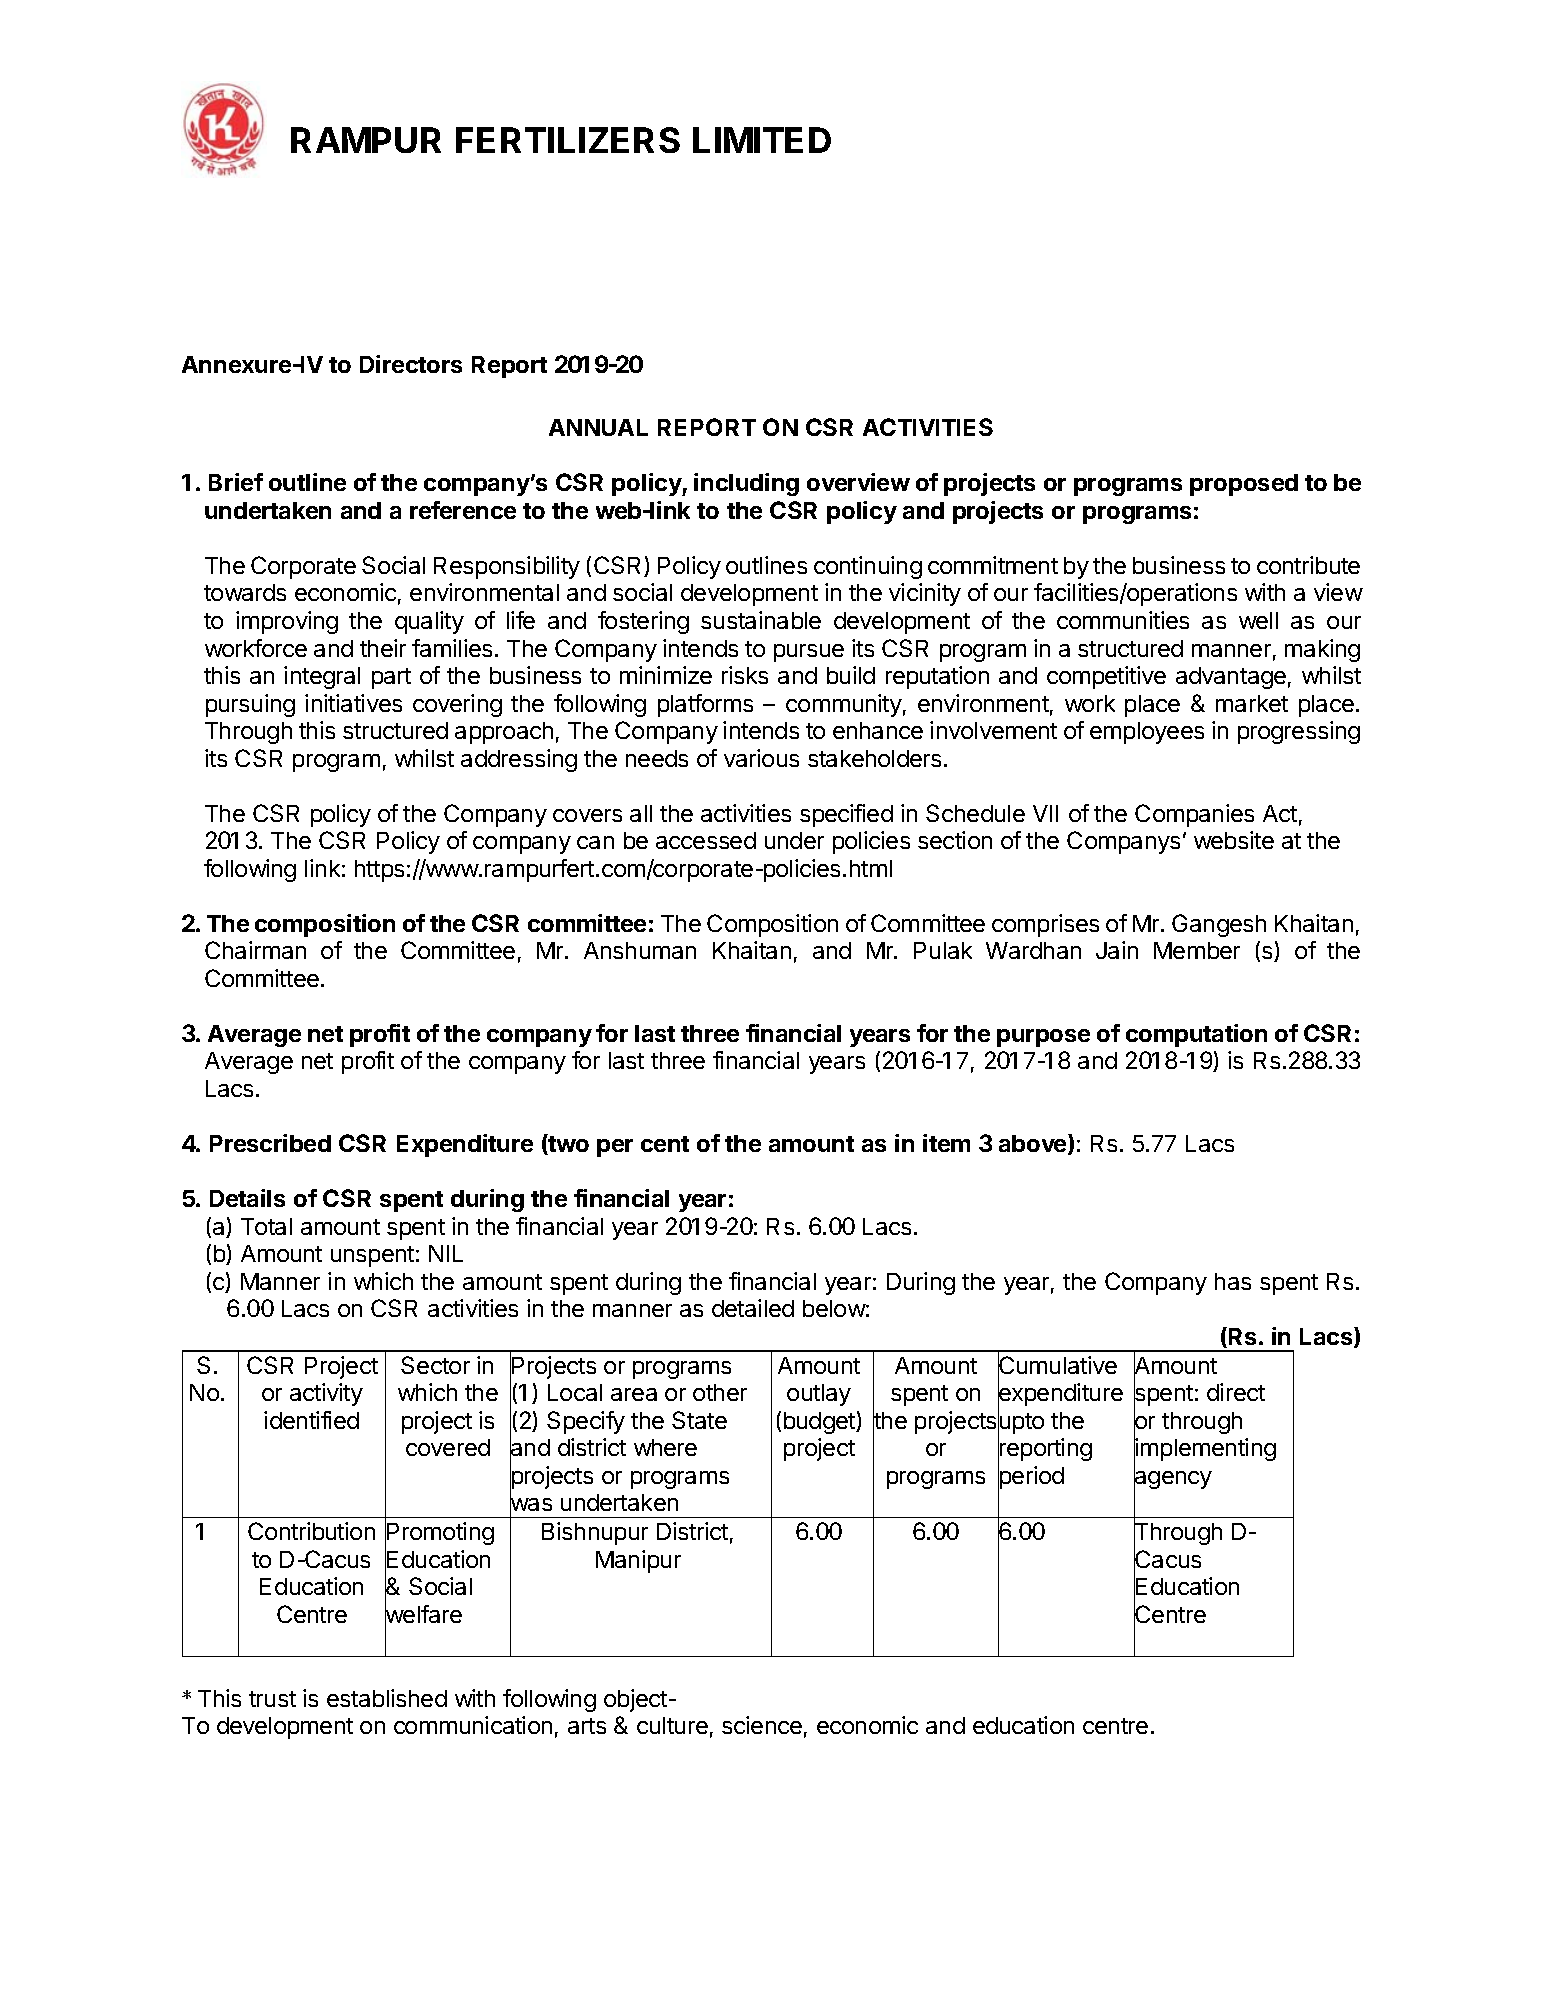 The image size is (1543, 1996). What do you see at coordinates (1233, 1281) in the document?
I see `has` at bounding box center [1233, 1281].
